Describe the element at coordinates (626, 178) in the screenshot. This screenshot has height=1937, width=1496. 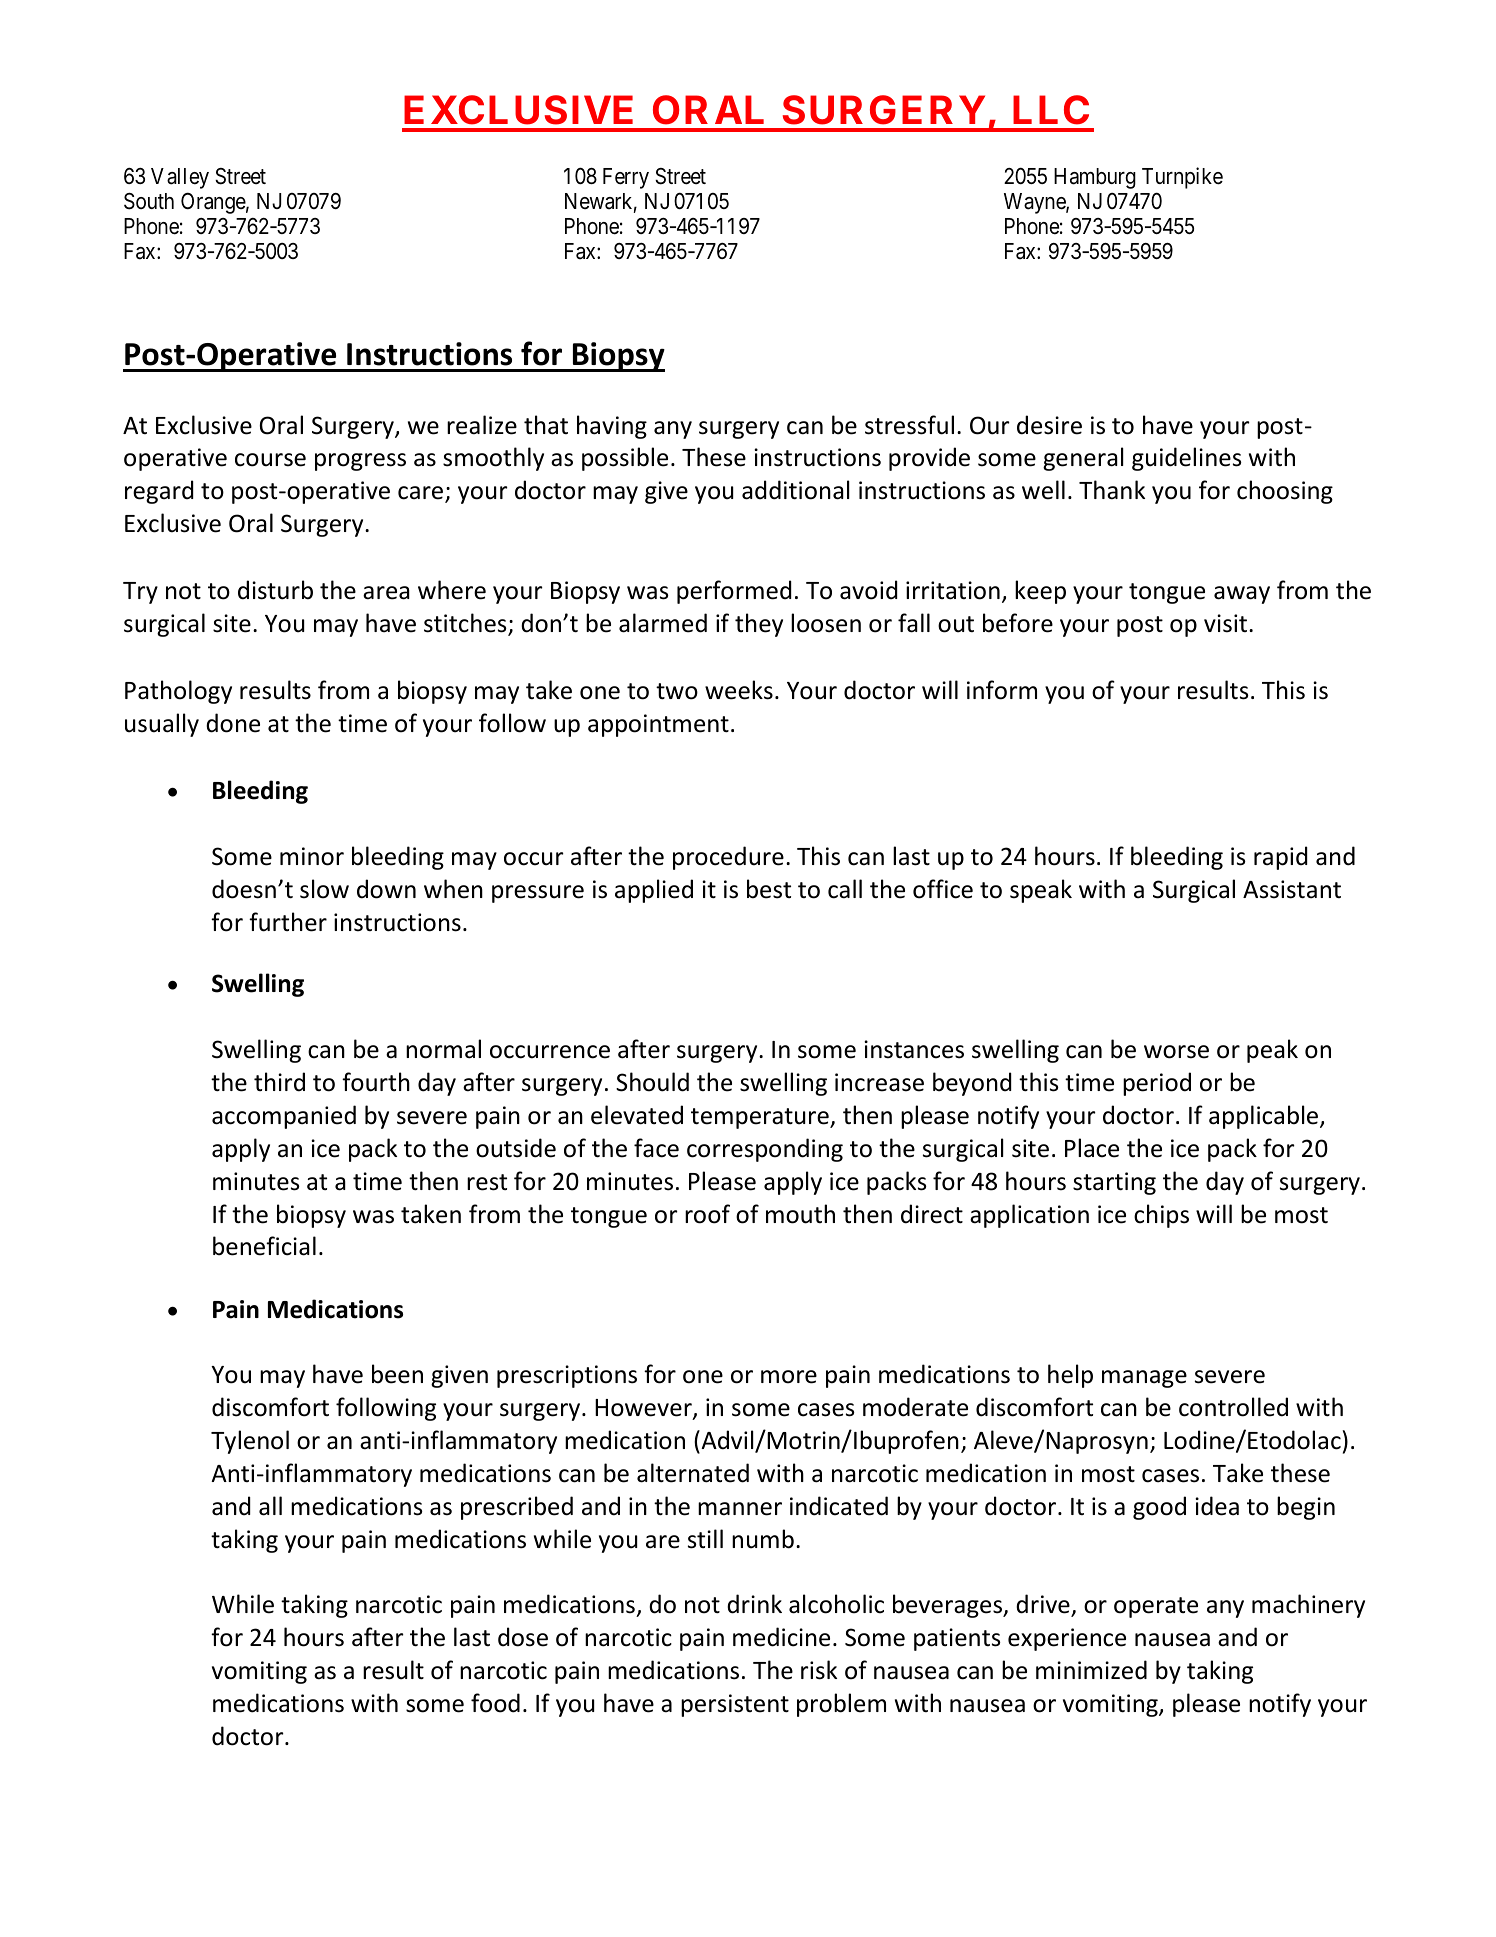
I see `Ferry` at that location.
